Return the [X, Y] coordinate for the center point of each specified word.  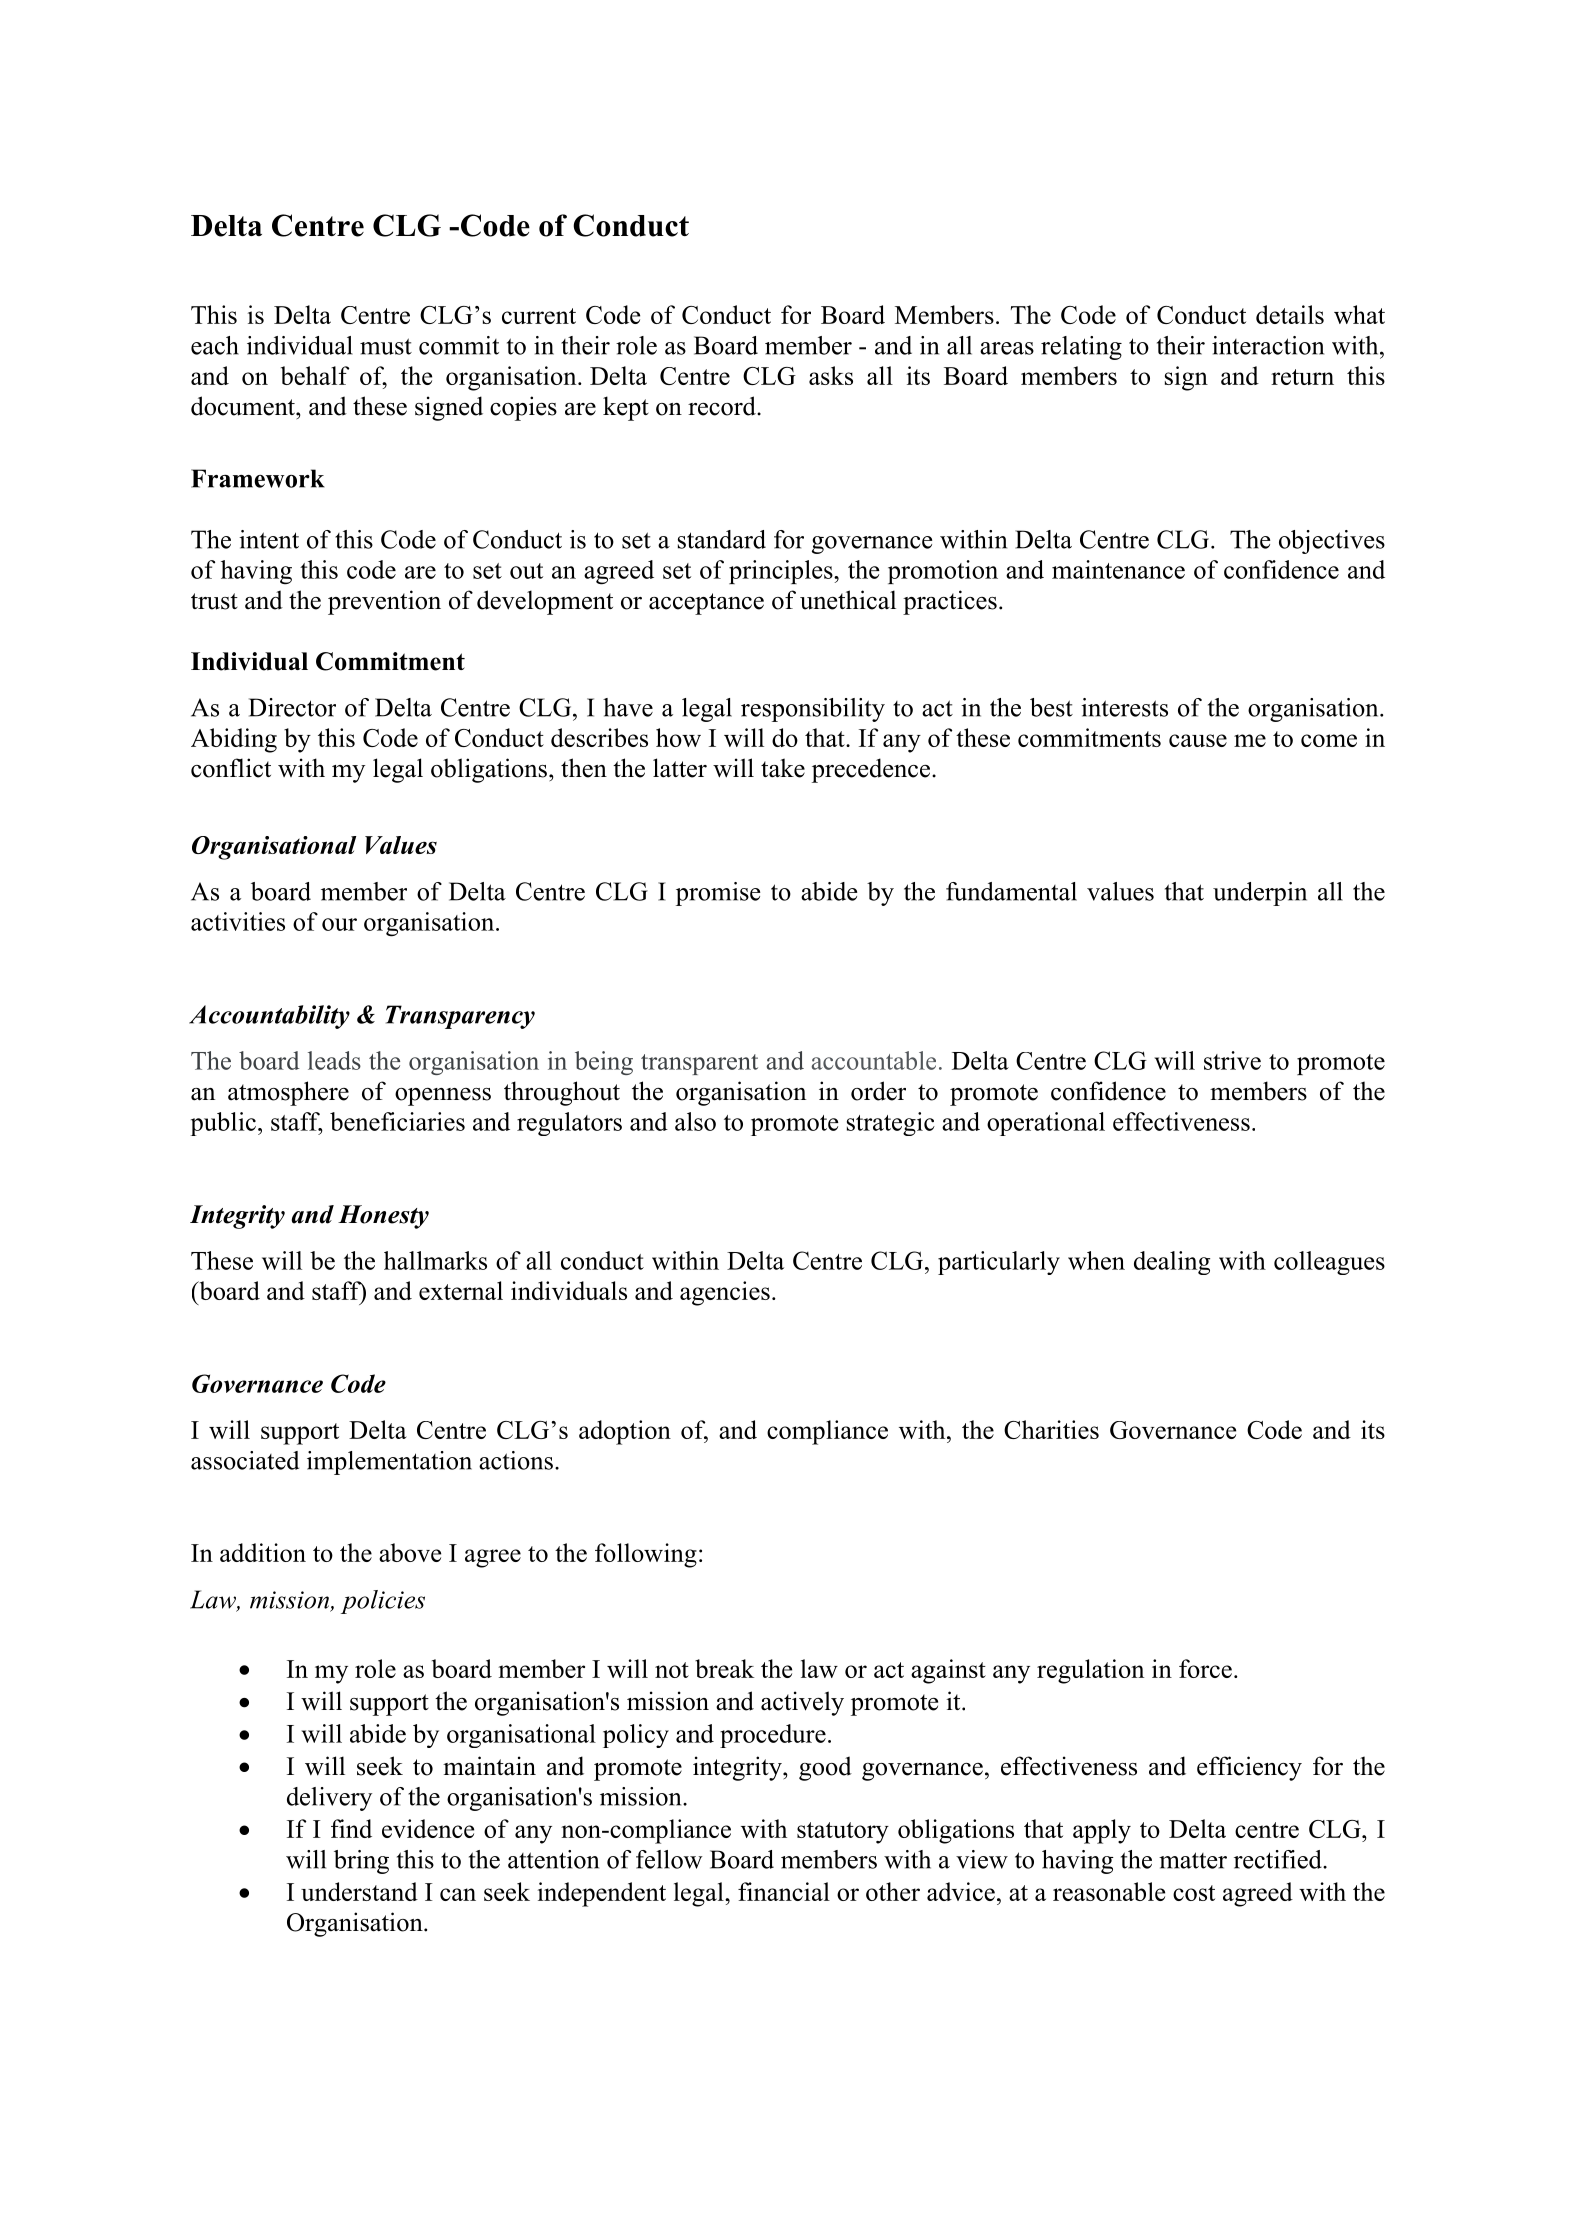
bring [361, 1862]
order [878, 1091]
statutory [843, 1833]
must [386, 346]
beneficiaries [397, 1121]
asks [831, 375]
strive [1232, 1060]
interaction [1268, 345]
